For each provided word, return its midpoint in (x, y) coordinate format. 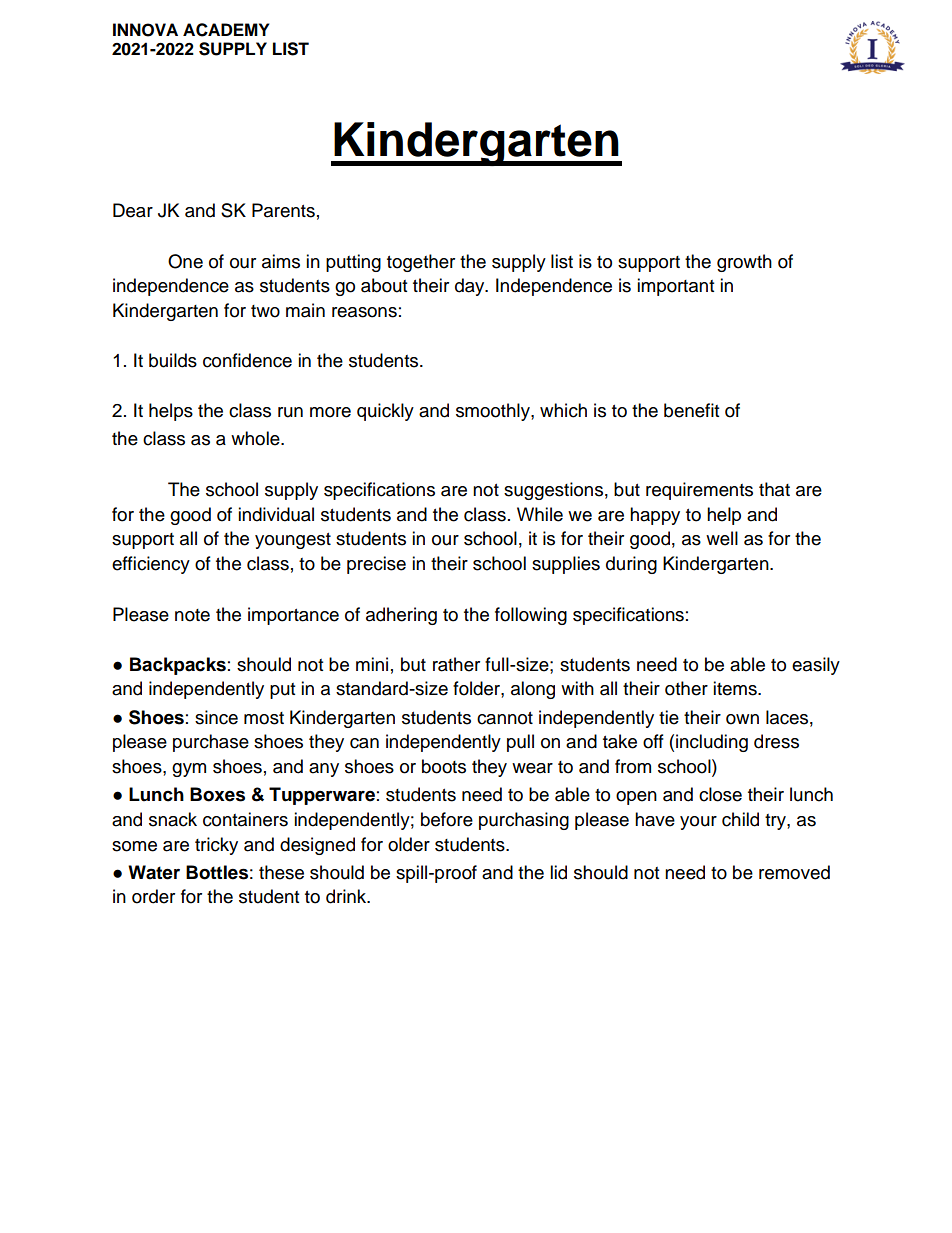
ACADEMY (226, 30)
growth (744, 263)
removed (794, 872)
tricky (216, 846)
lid (558, 872)
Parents (283, 210)
